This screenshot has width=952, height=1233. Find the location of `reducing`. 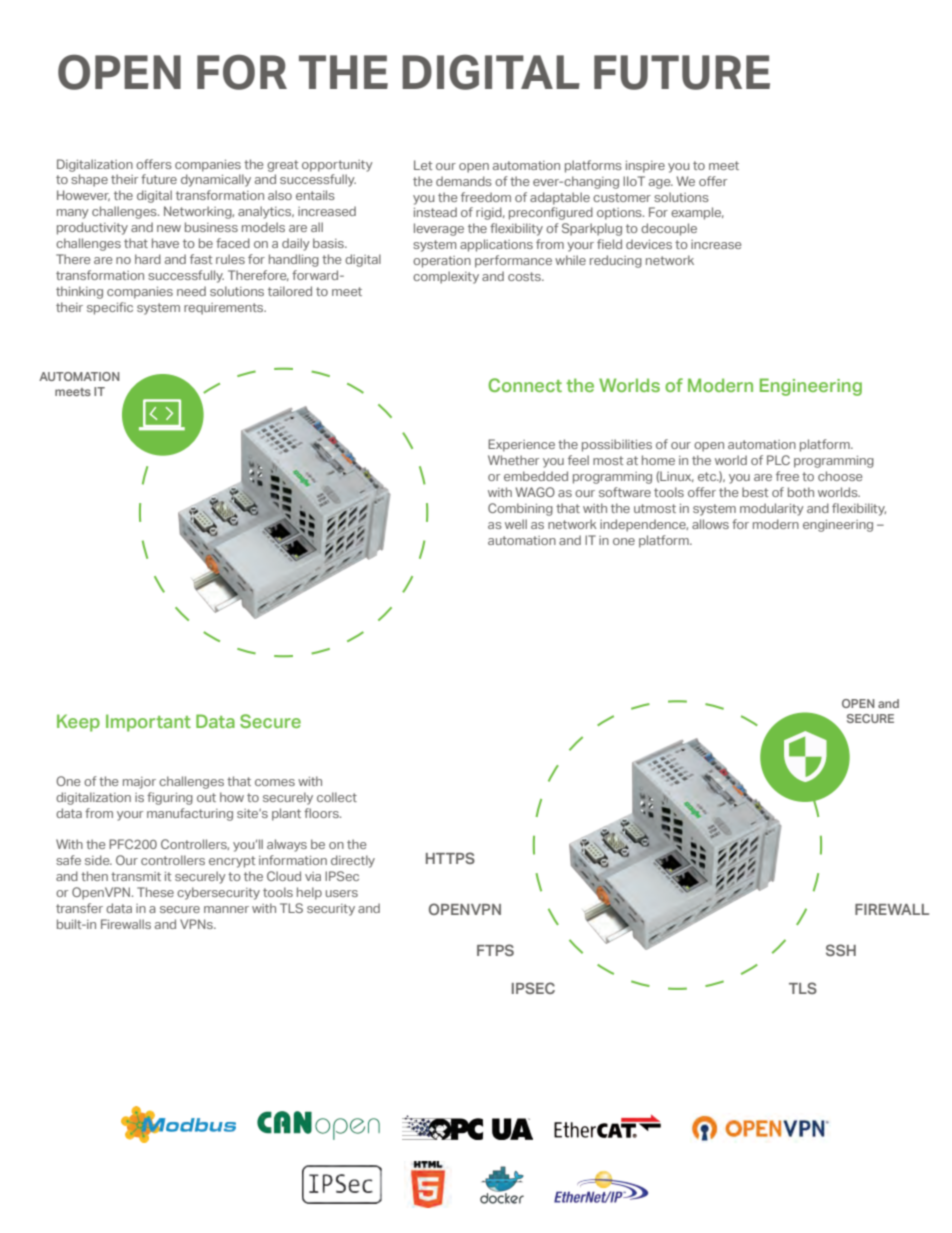

reducing is located at coordinates (616, 261).
